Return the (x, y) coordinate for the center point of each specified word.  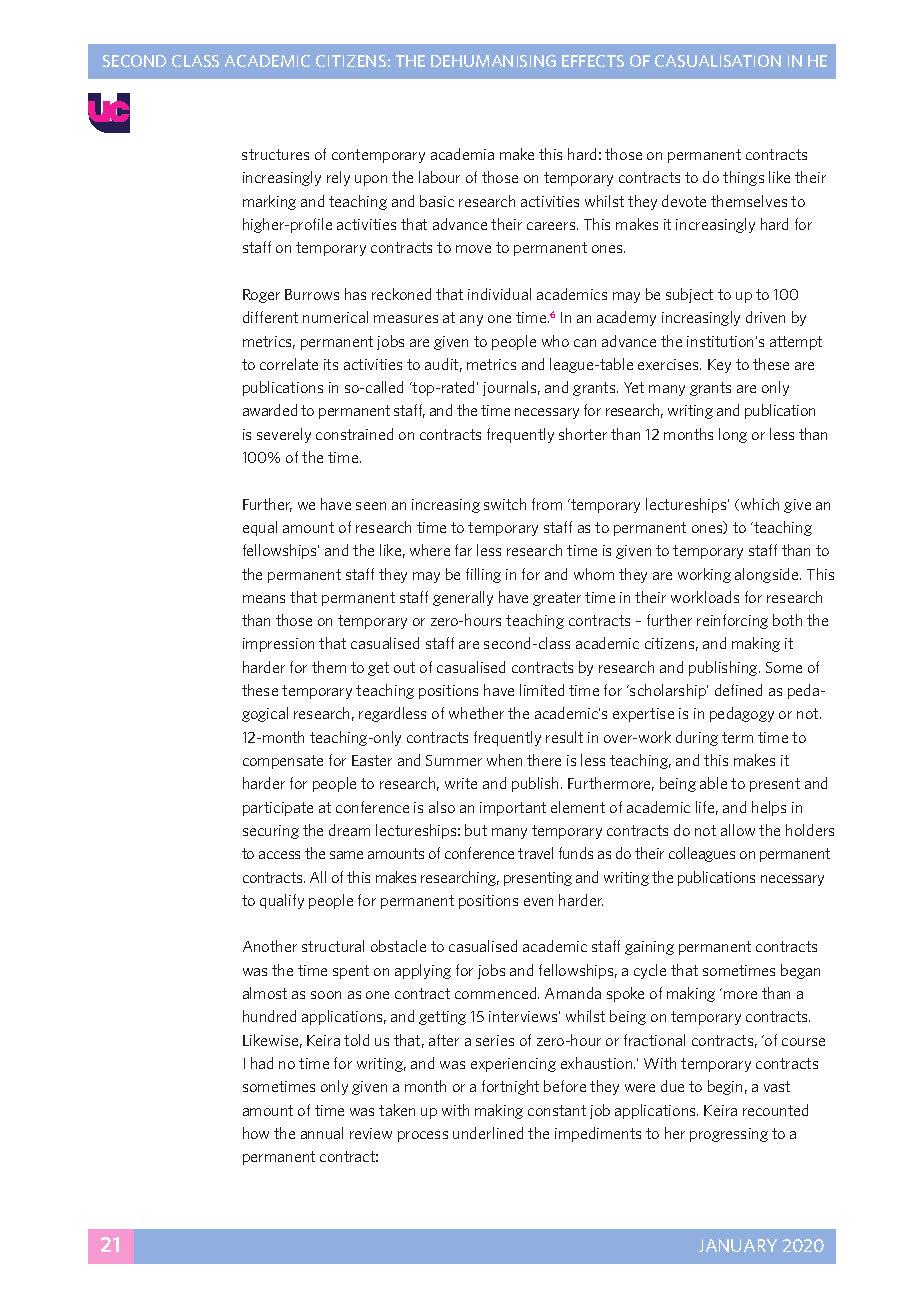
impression (278, 645)
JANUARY (737, 1245)
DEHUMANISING (493, 61)
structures (275, 154)
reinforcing (732, 621)
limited (542, 690)
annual (322, 1133)
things (743, 178)
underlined (488, 1133)
